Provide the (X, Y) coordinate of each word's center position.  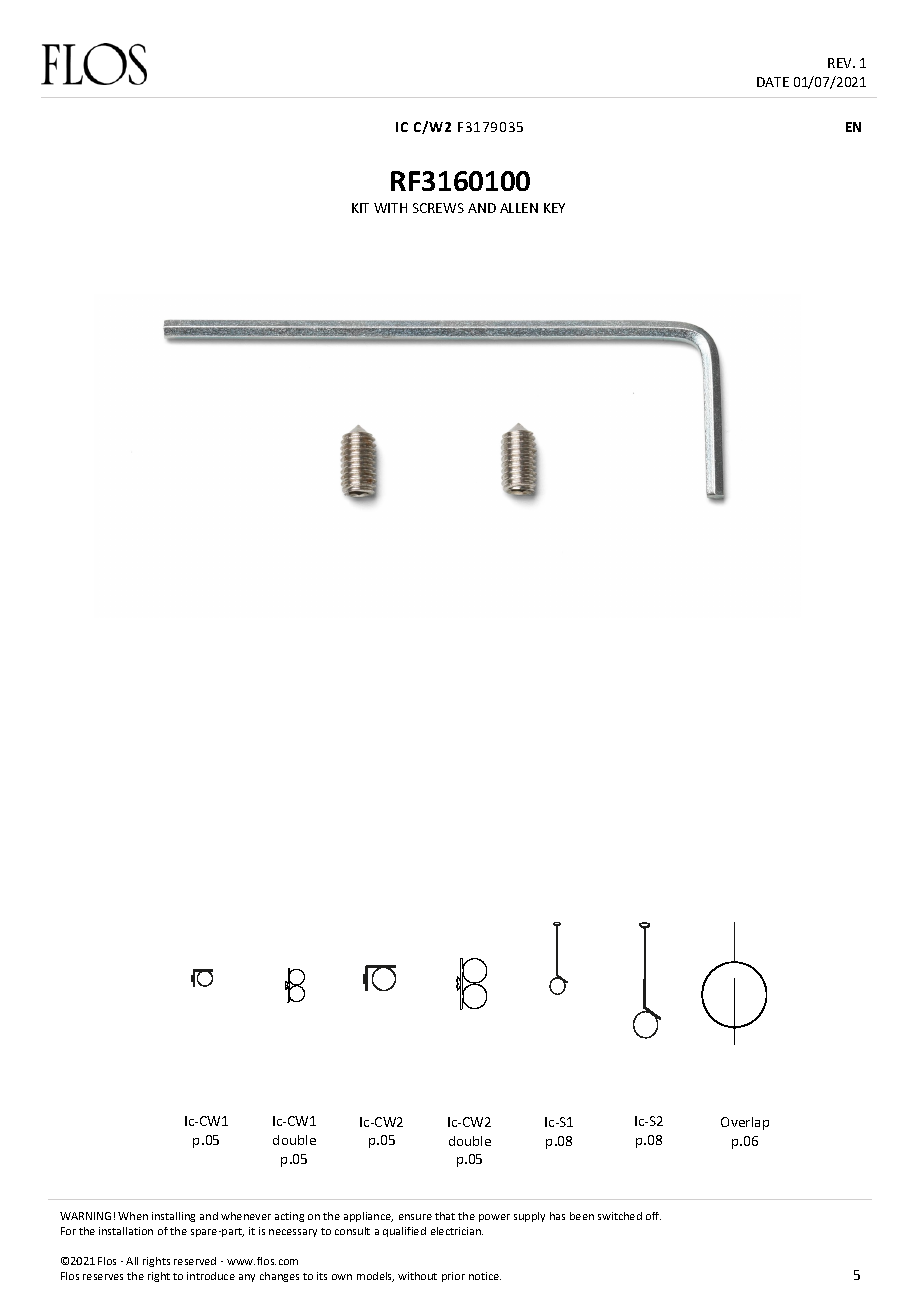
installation (126, 1231)
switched (620, 1216)
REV (841, 63)
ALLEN (519, 208)
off (653, 1216)
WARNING (85, 1216)
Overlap (745, 1123)
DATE (773, 82)
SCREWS (438, 208)
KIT (360, 208)
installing (173, 1217)
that (445, 1216)
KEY (554, 208)
